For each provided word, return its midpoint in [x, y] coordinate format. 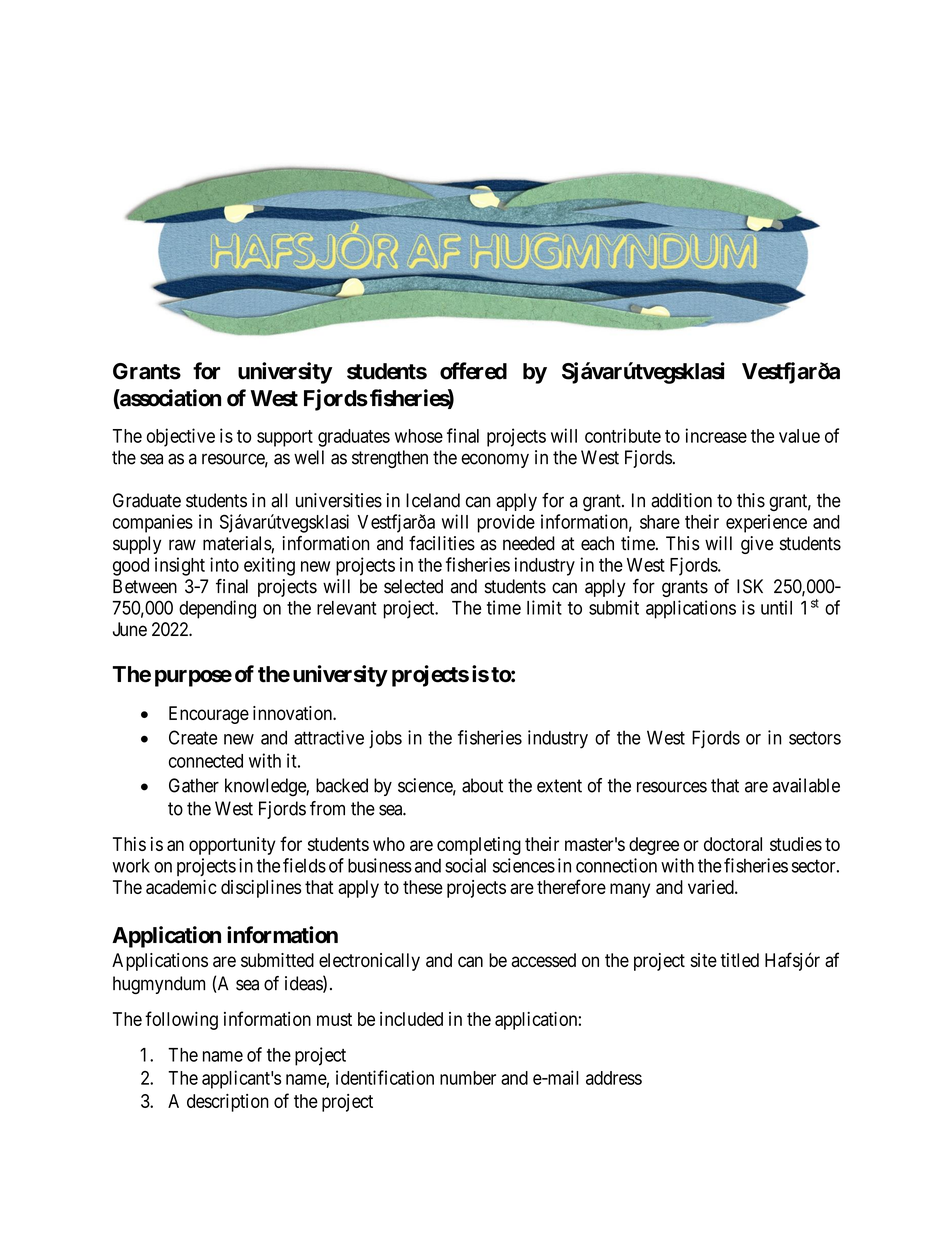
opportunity [232, 846]
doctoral [733, 844]
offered [473, 371]
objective [181, 437]
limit [544, 607]
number [468, 1078]
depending [217, 609]
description [228, 1103]
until [776, 607]
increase [716, 435]
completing [479, 846]
